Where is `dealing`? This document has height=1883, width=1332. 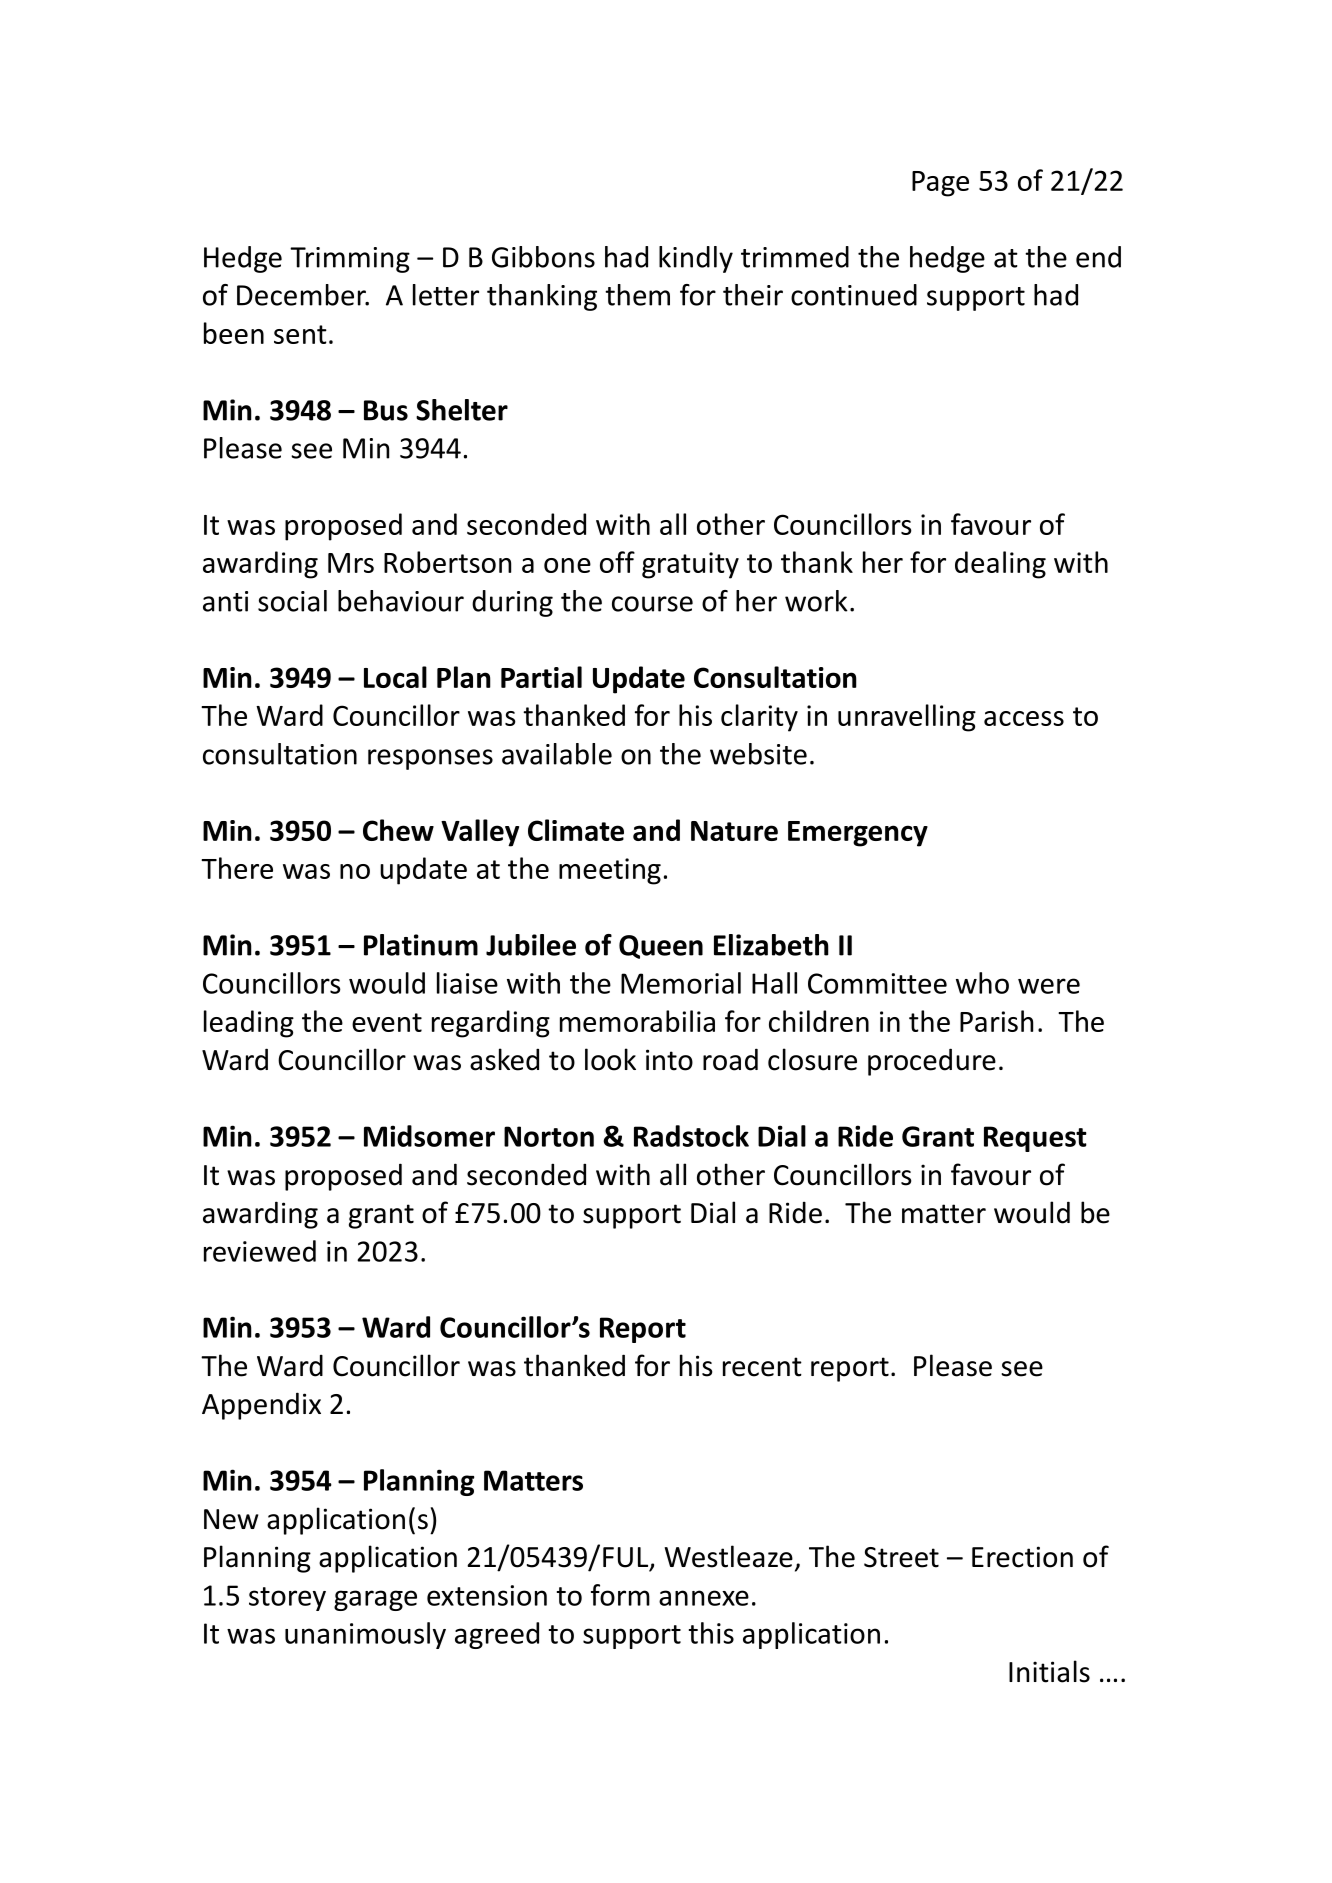
dealing is located at coordinates (1000, 565).
